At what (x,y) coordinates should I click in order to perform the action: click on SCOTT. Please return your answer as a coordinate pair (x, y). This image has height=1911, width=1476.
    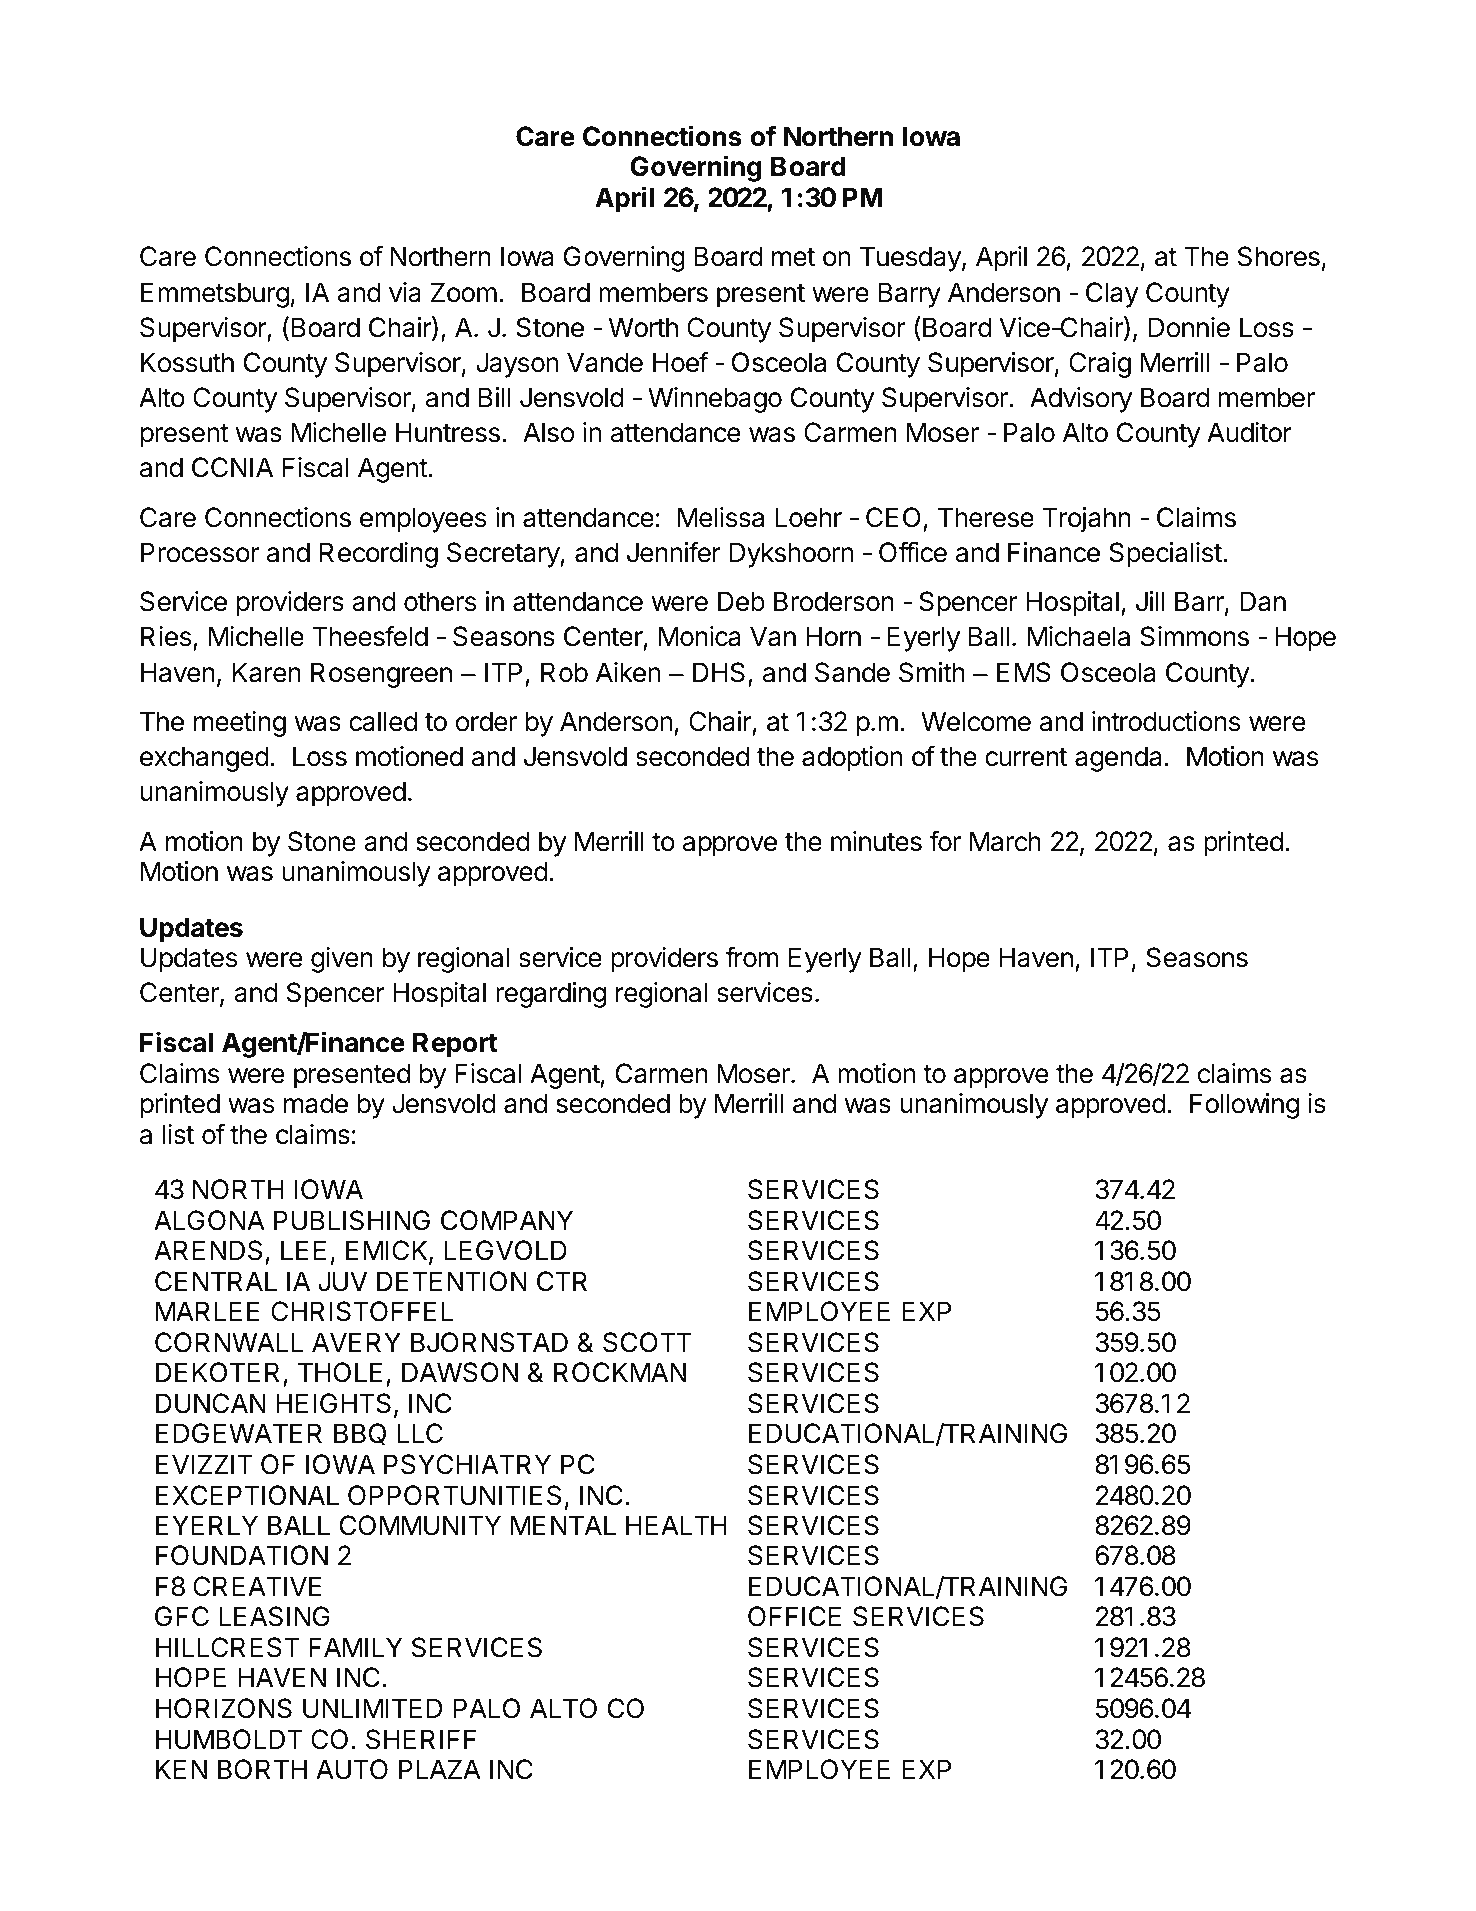
    Looking at the image, I should click on (647, 1342).
